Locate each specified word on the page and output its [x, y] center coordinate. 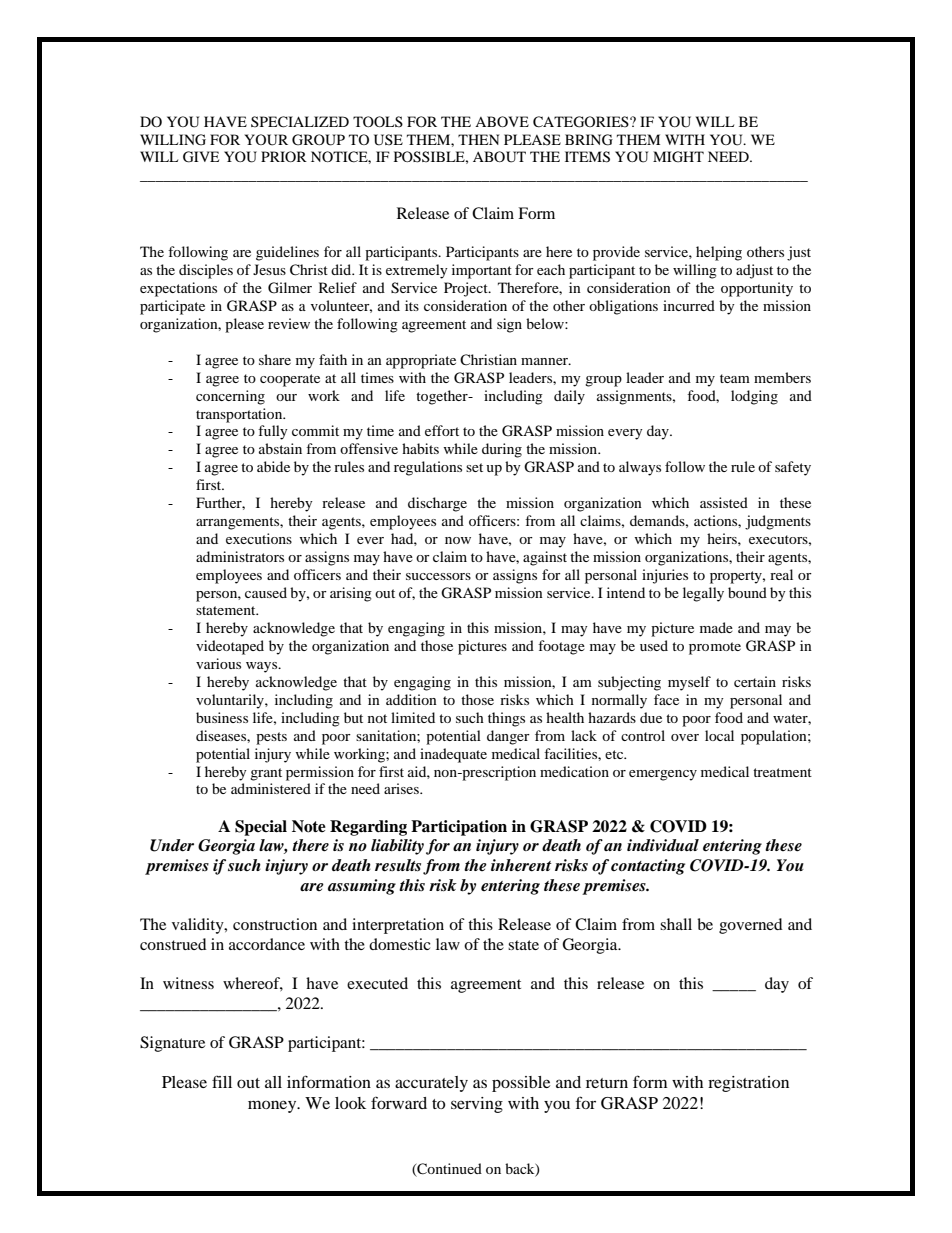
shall [676, 924]
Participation [459, 828]
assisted [724, 502]
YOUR [266, 140]
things [506, 719]
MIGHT [678, 157]
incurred [689, 305]
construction [275, 924]
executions [259, 538]
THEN [478, 139]
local [719, 735]
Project [467, 289]
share [275, 359]
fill [222, 1081]
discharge [437, 504]
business [222, 717]
